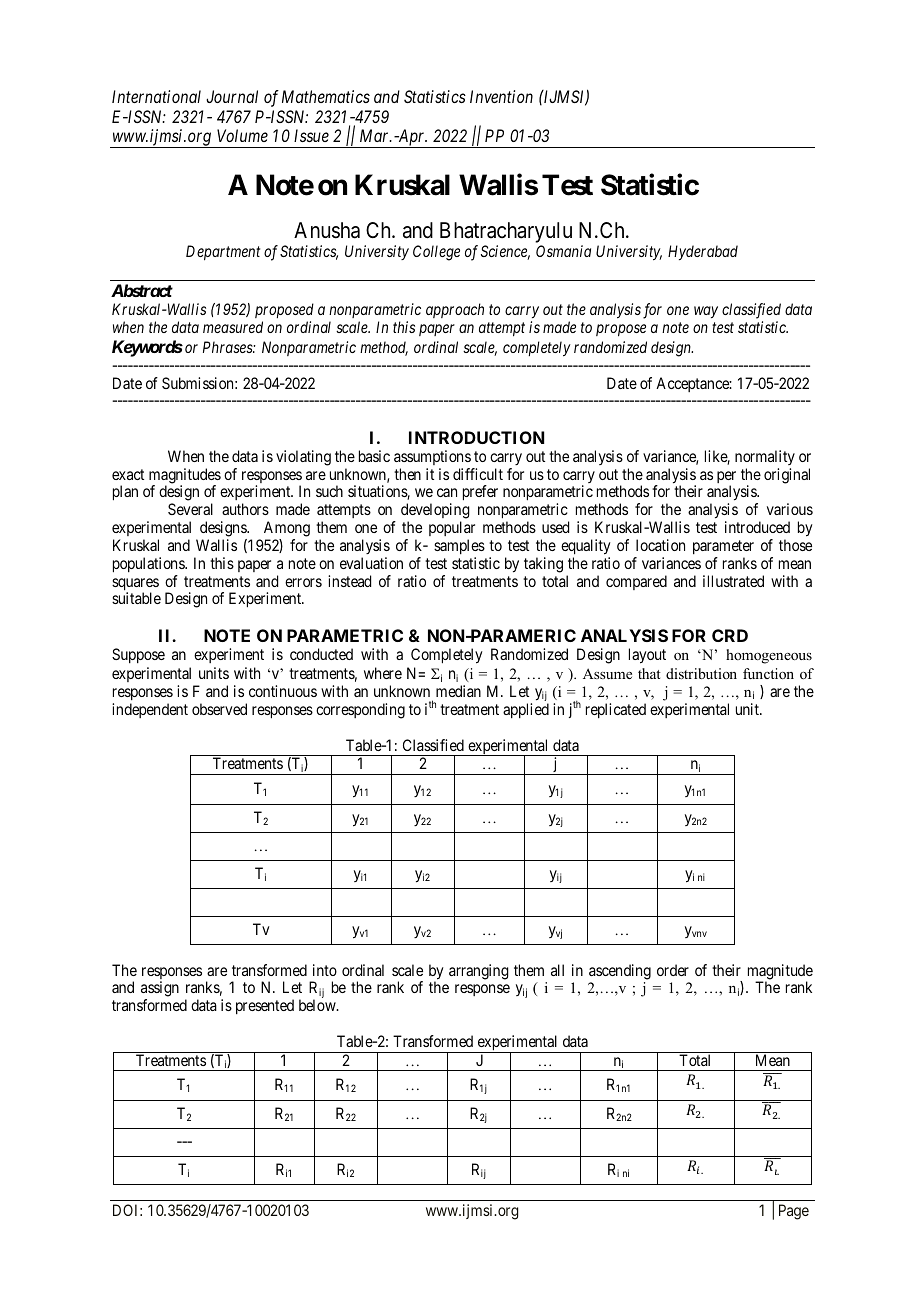 The height and width of the screenshot is (1308, 924). I want to click on Invention, so click(501, 96).
